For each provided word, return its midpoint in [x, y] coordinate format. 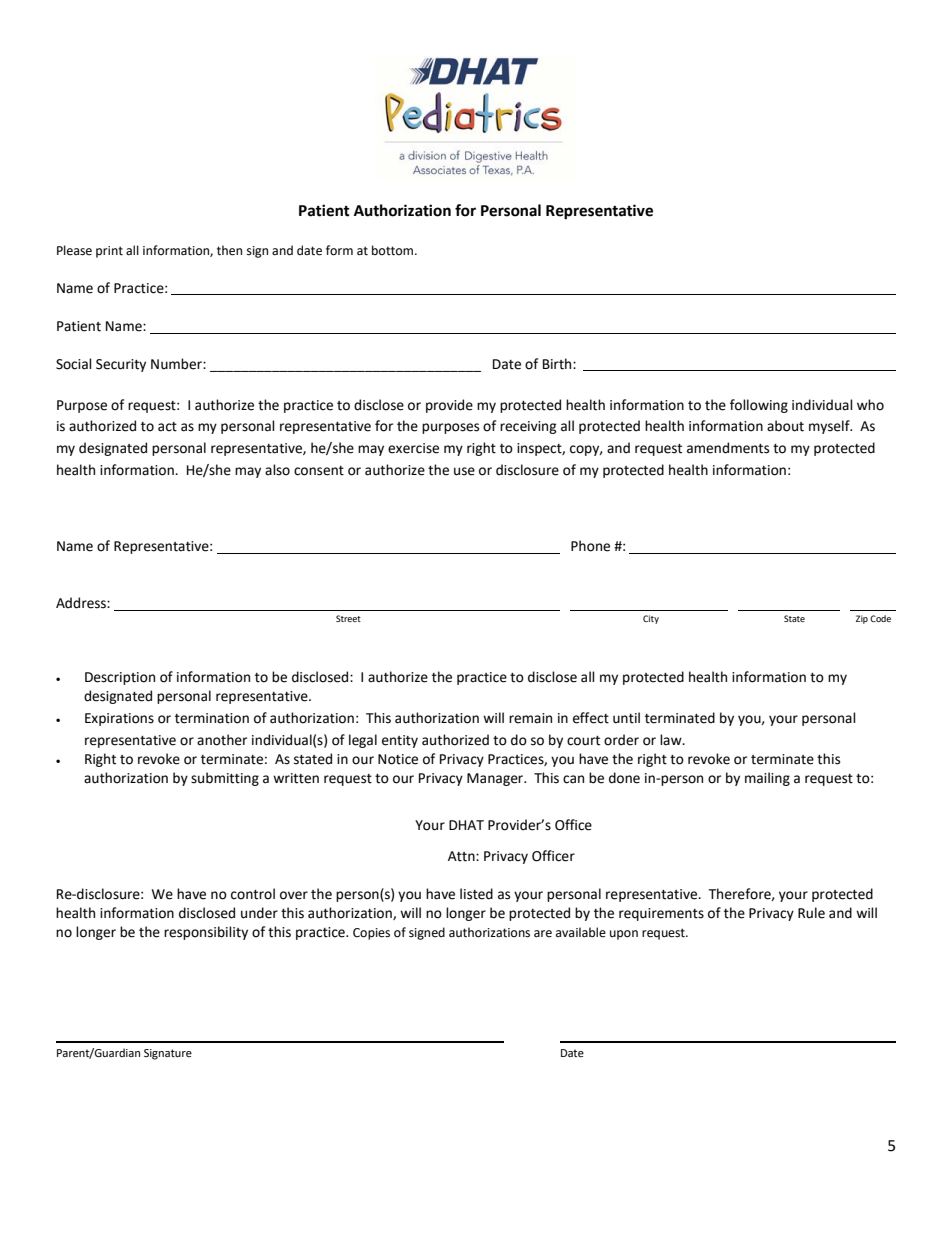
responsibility [206, 933]
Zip [862, 619]
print [109, 252]
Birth [558, 364]
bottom [392, 250]
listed [476, 894]
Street [348, 618]
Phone [590, 546]
